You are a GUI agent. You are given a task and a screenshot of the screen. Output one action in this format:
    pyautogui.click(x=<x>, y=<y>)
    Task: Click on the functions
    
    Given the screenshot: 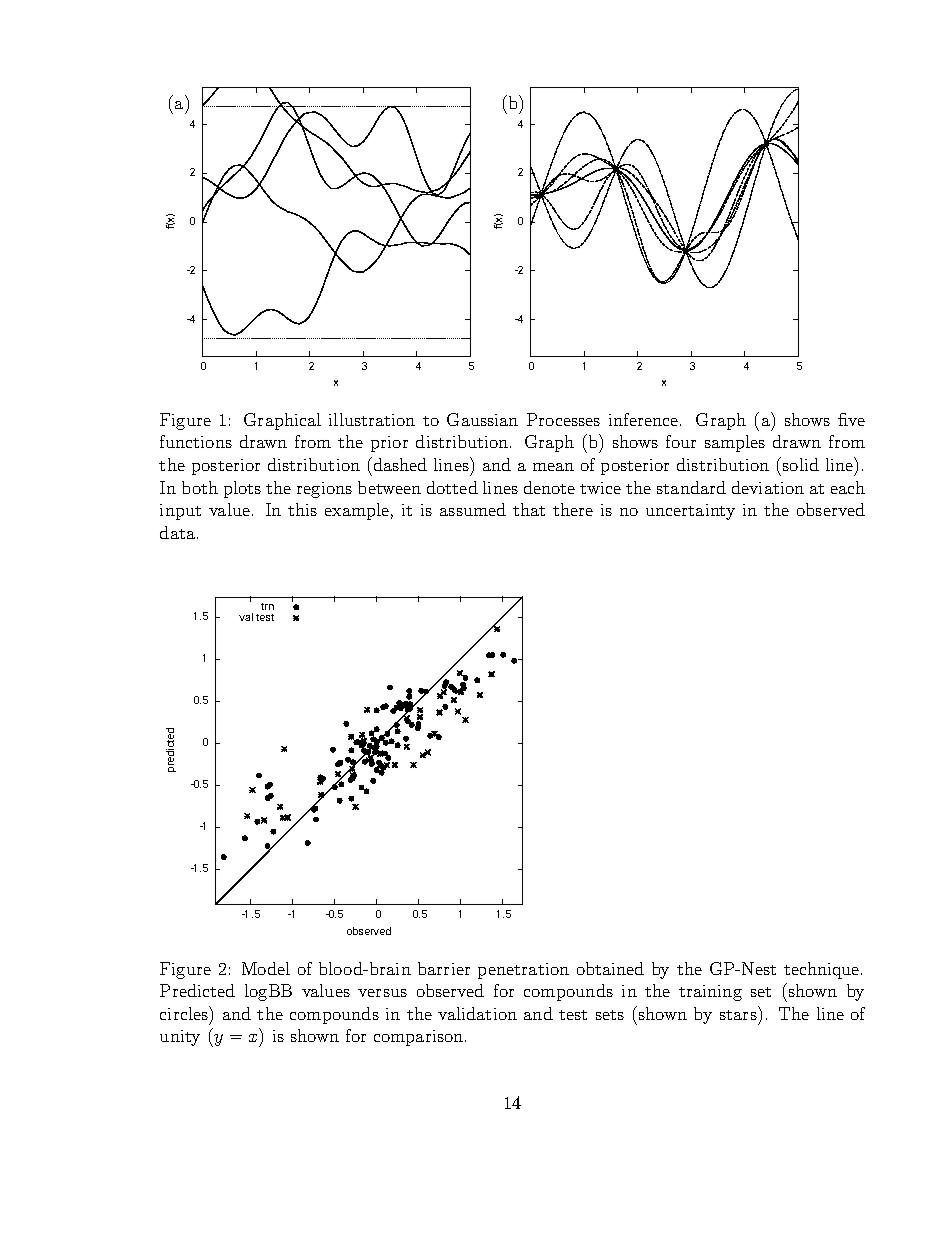 What is the action you would take?
    pyautogui.click(x=196, y=441)
